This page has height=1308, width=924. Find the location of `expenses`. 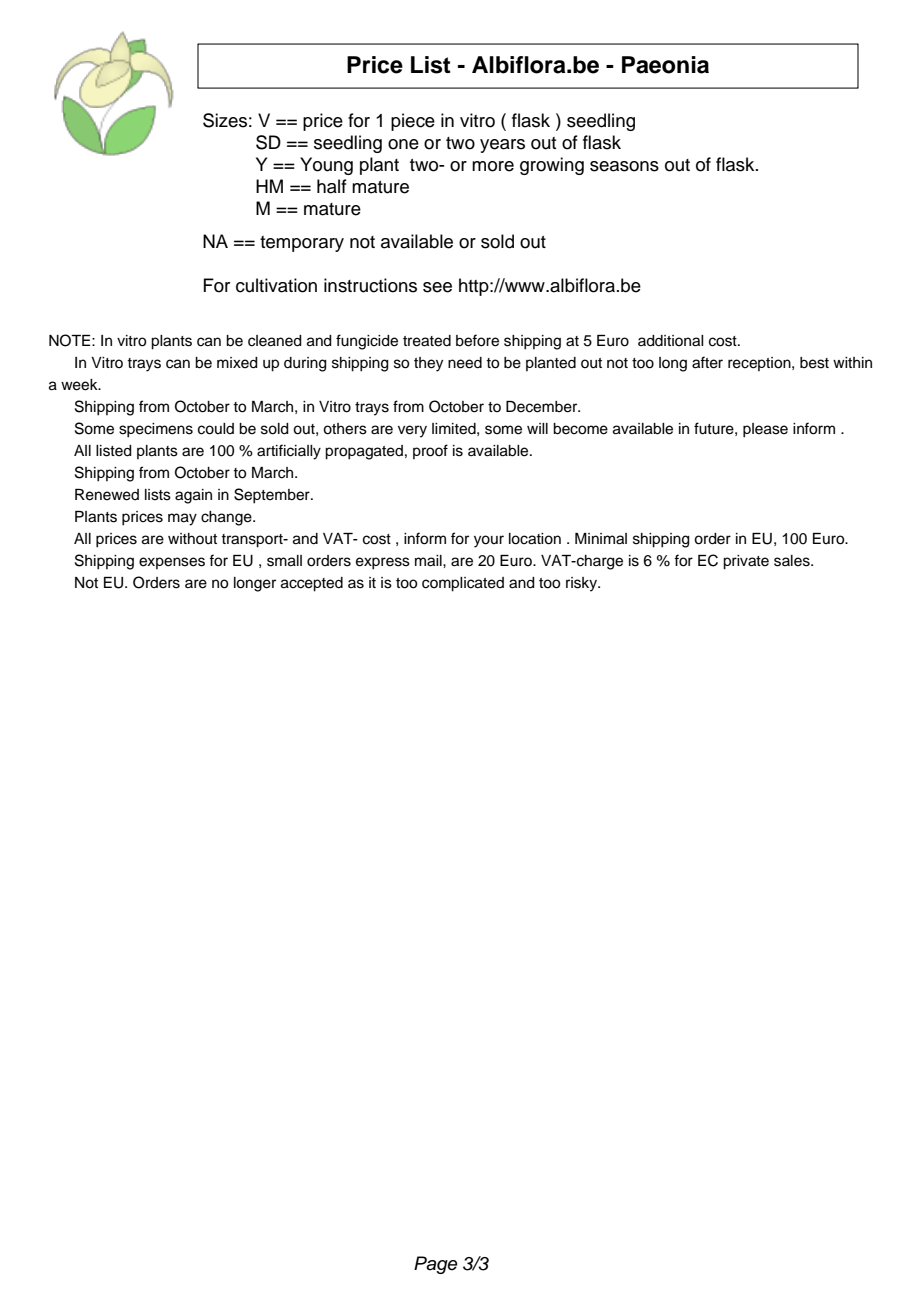

expenses is located at coordinates (172, 563).
